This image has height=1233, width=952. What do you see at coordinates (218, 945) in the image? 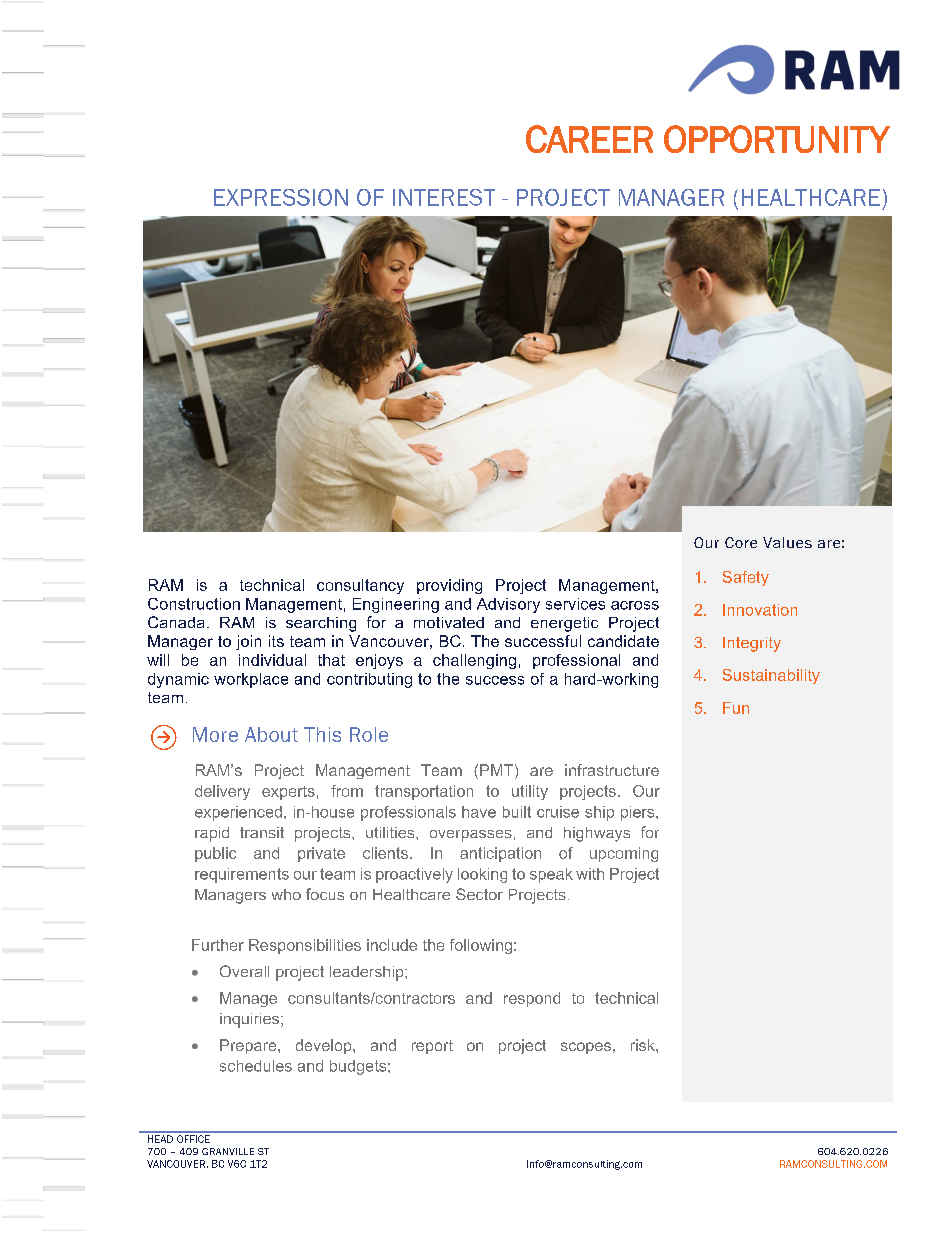
I see `Further` at bounding box center [218, 945].
